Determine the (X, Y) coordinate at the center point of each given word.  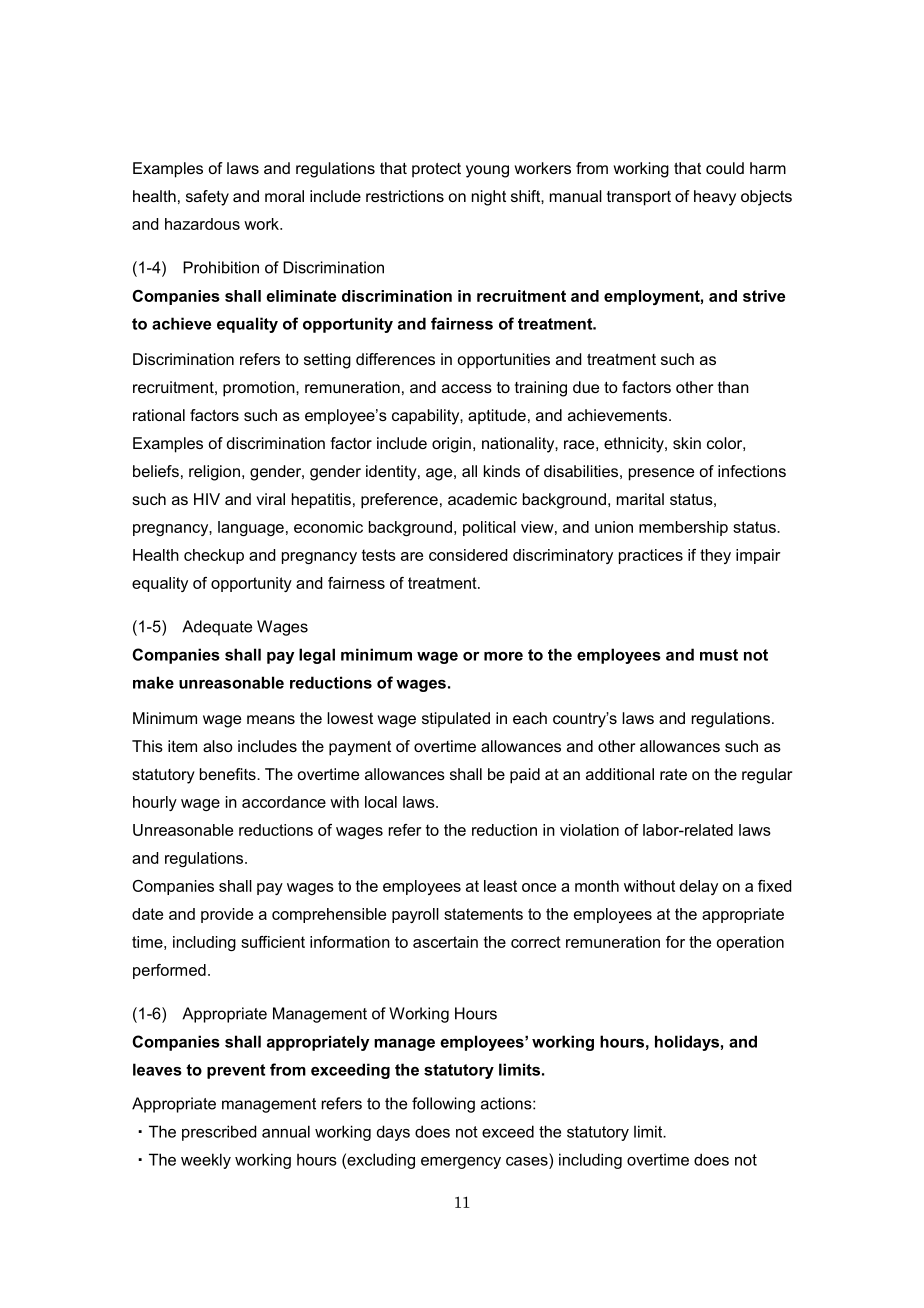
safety (207, 198)
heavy (715, 198)
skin (687, 443)
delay (699, 887)
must (719, 655)
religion (214, 473)
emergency (461, 1163)
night (489, 198)
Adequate (217, 628)
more (503, 656)
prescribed (219, 1133)
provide (227, 915)
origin (451, 445)
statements (483, 914)
